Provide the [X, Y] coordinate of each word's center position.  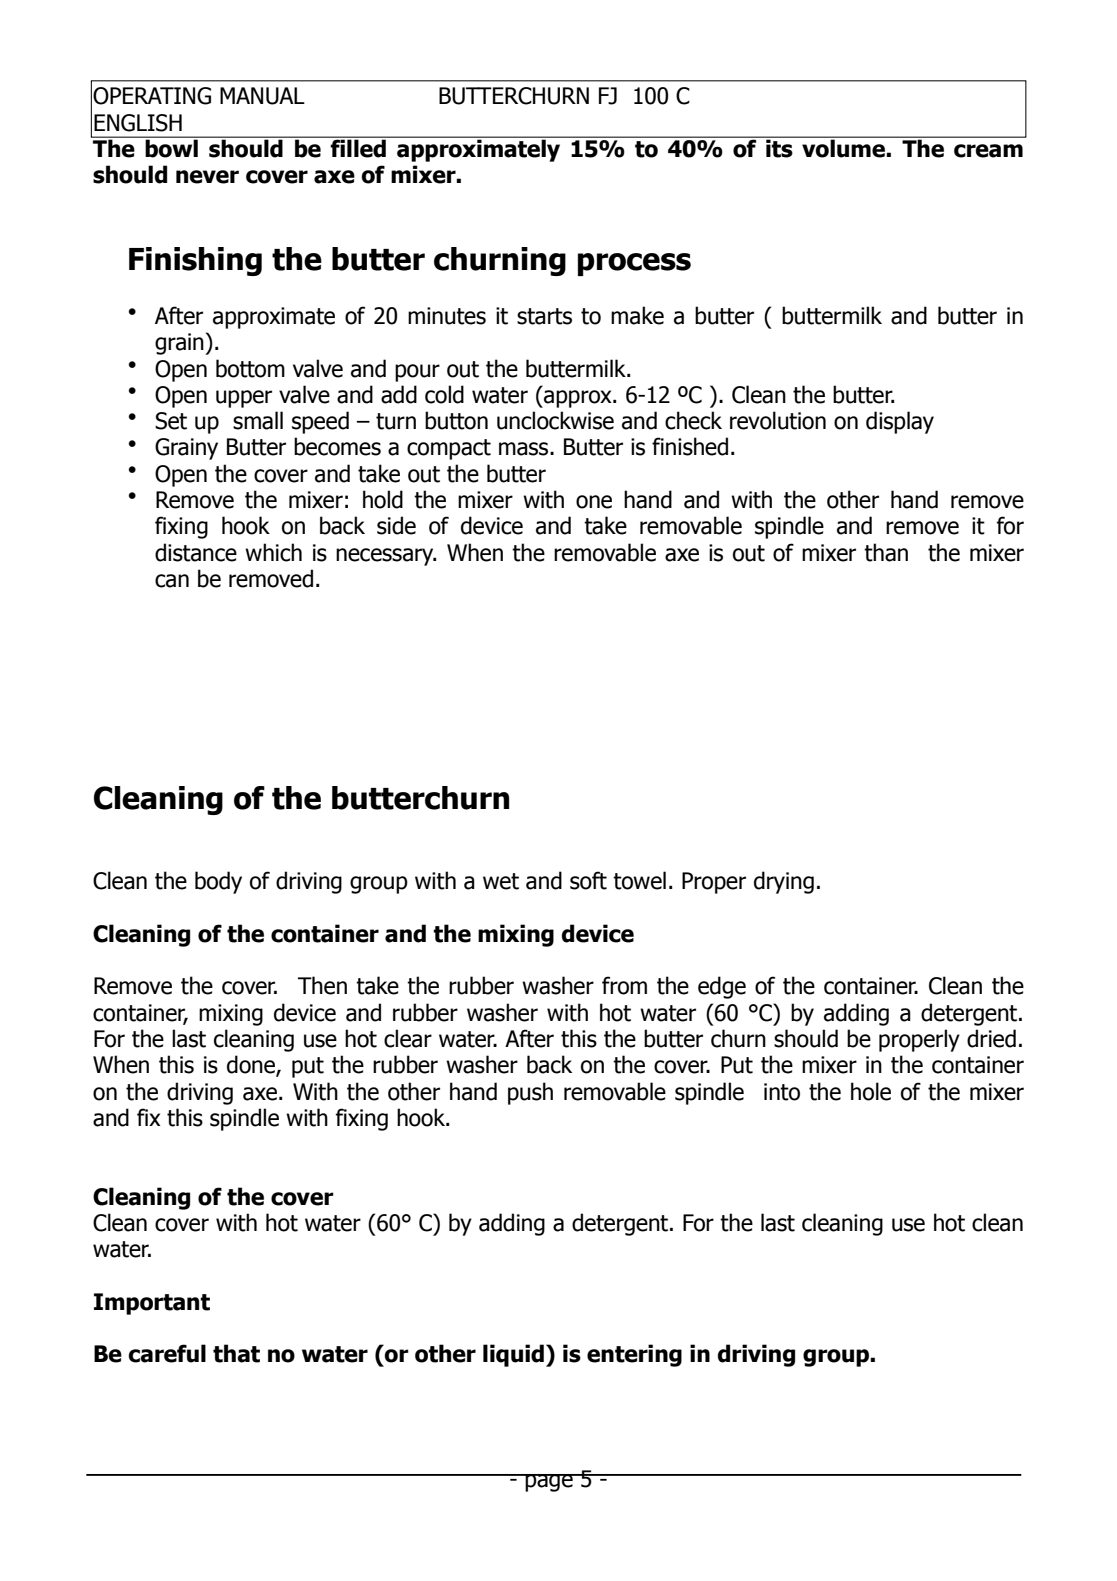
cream [988, 151]
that [236, 1353]
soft [588, 880]
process [634, 264]
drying [784, 882]
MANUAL [262, 96]
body [218, 882]
